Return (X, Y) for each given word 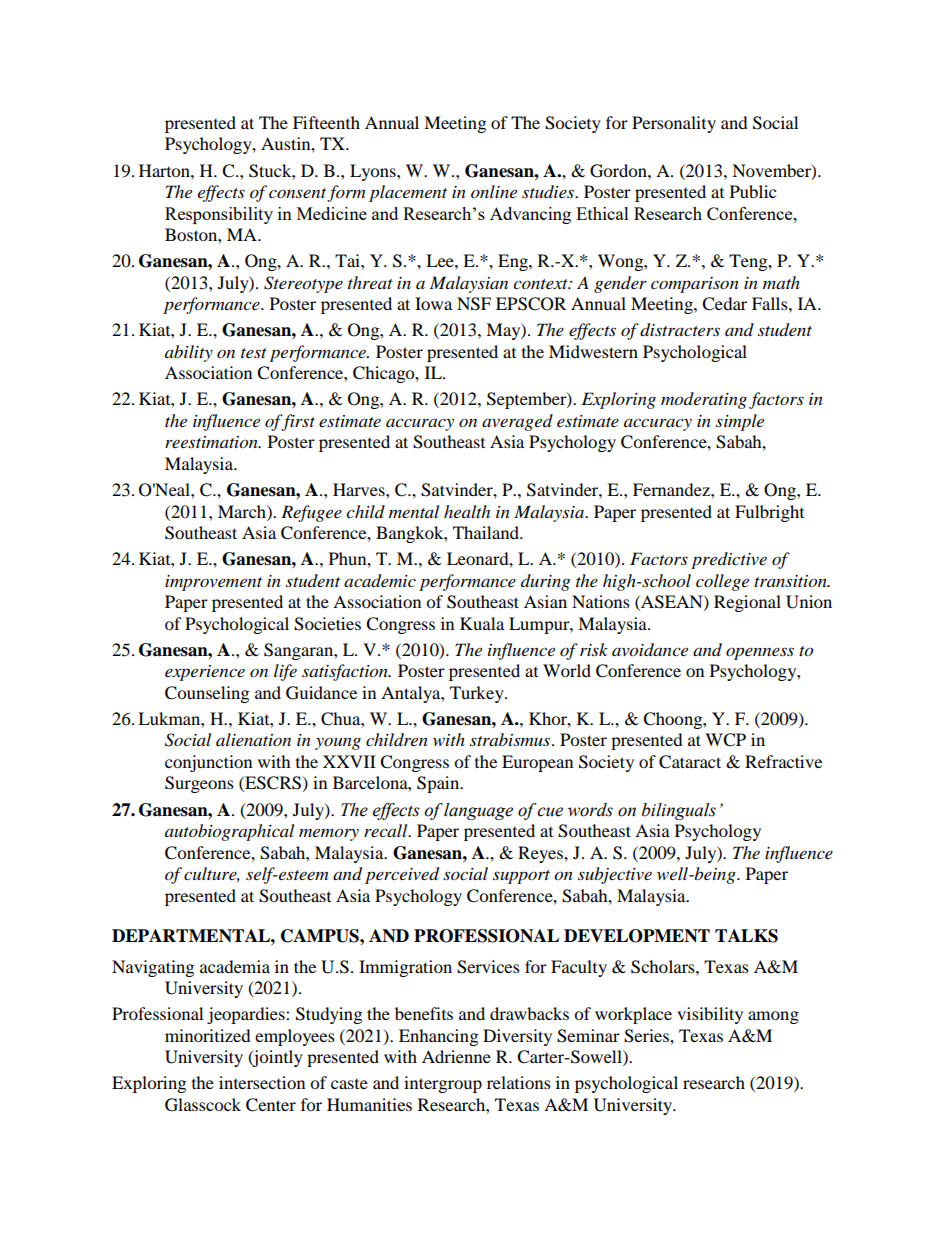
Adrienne (456, 1056)
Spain (439, 784)
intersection (262, 1082)
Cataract (690, 762)
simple (740, 422)
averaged (517, 422)
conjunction (208, 763)
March (243, 511)
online (494, 191)
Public (753, 191)
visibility (710, 1015)
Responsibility (219, 215)
